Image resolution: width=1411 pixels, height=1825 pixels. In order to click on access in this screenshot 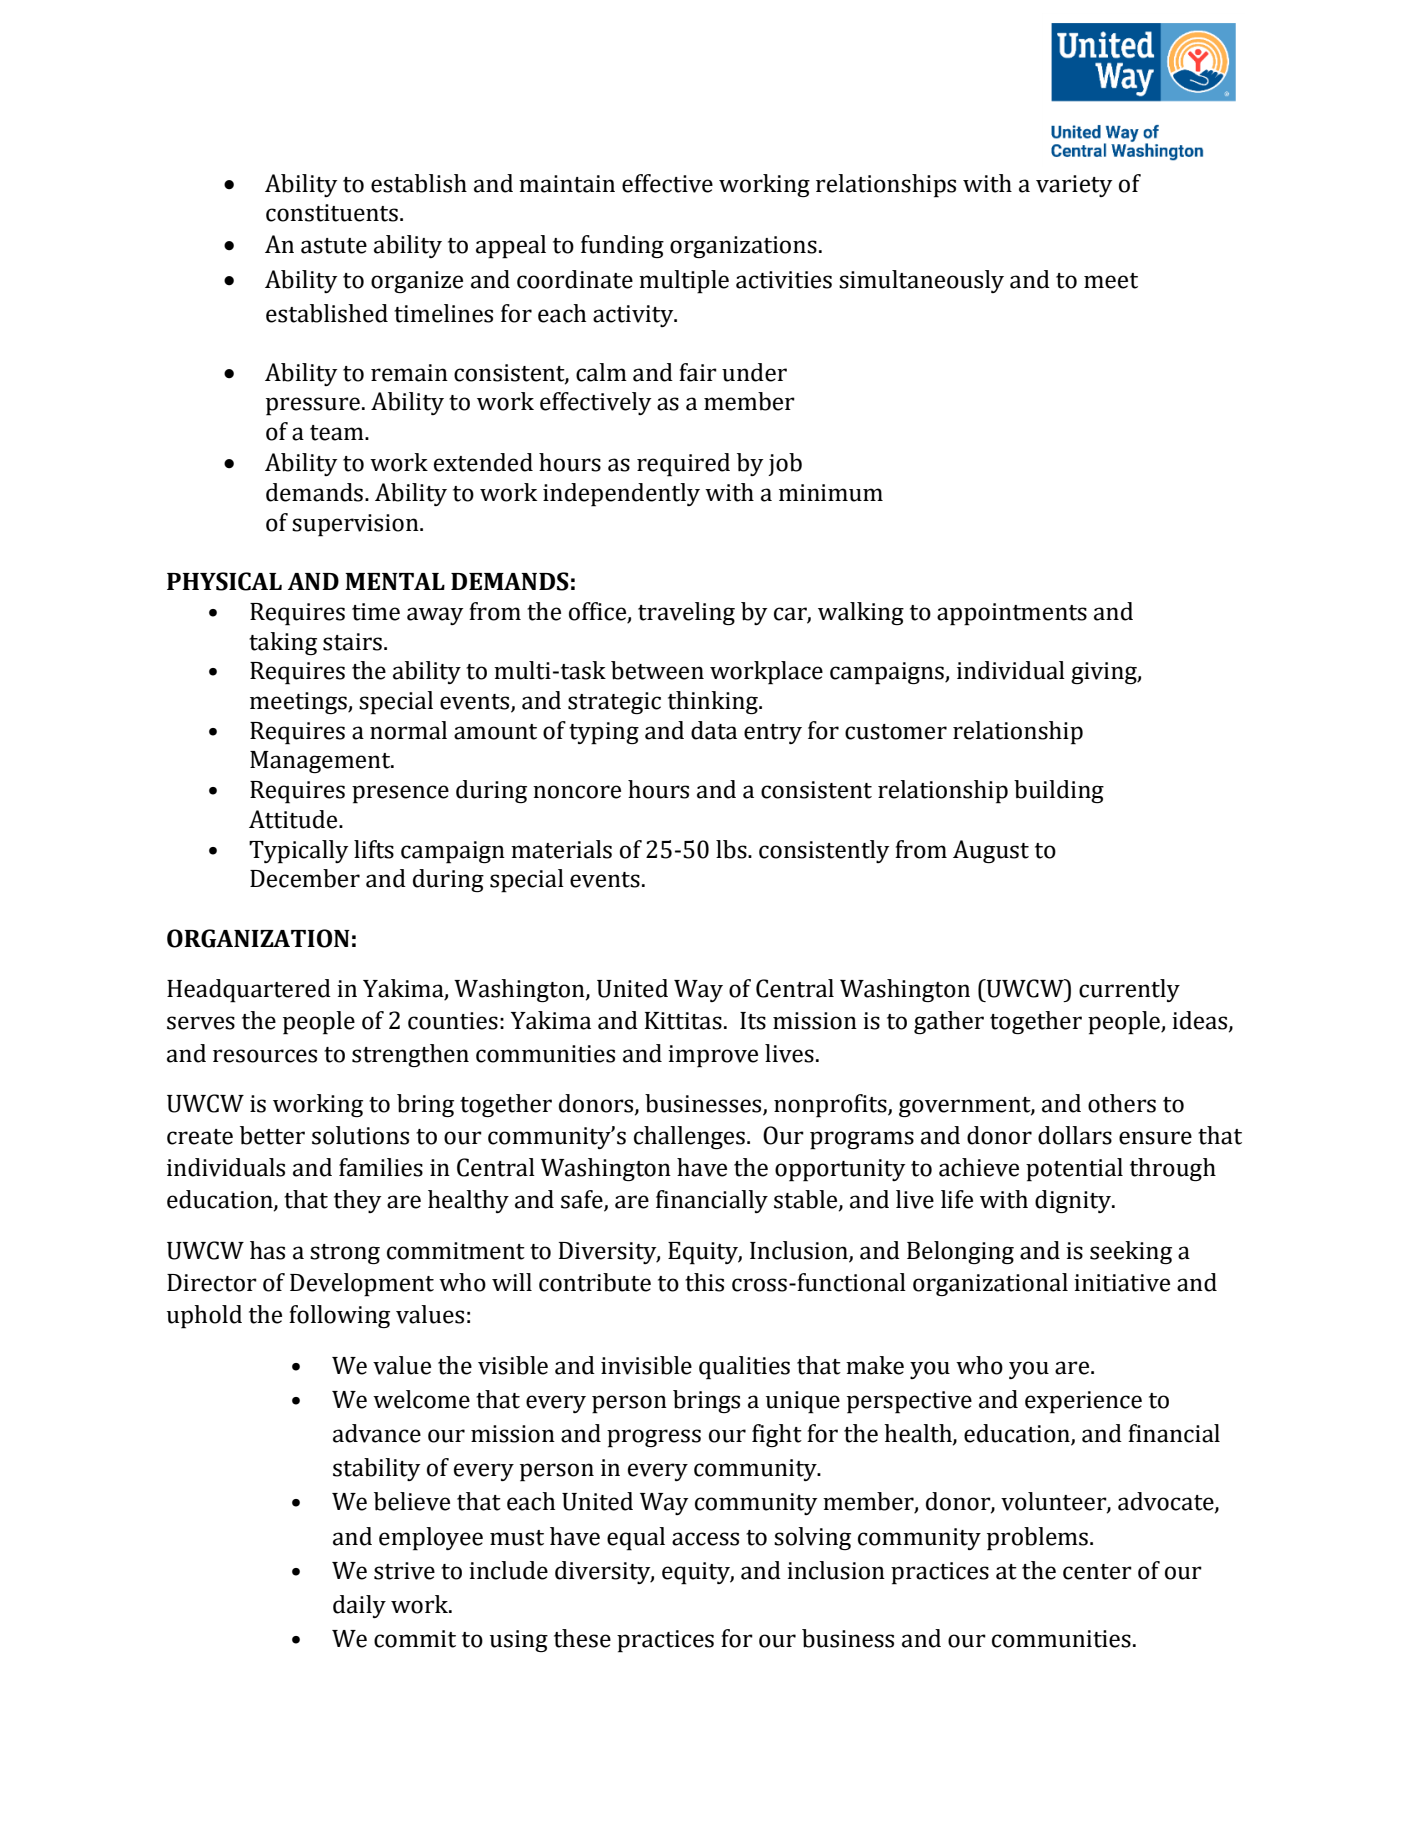, I will do `click(705, 1539)`.
